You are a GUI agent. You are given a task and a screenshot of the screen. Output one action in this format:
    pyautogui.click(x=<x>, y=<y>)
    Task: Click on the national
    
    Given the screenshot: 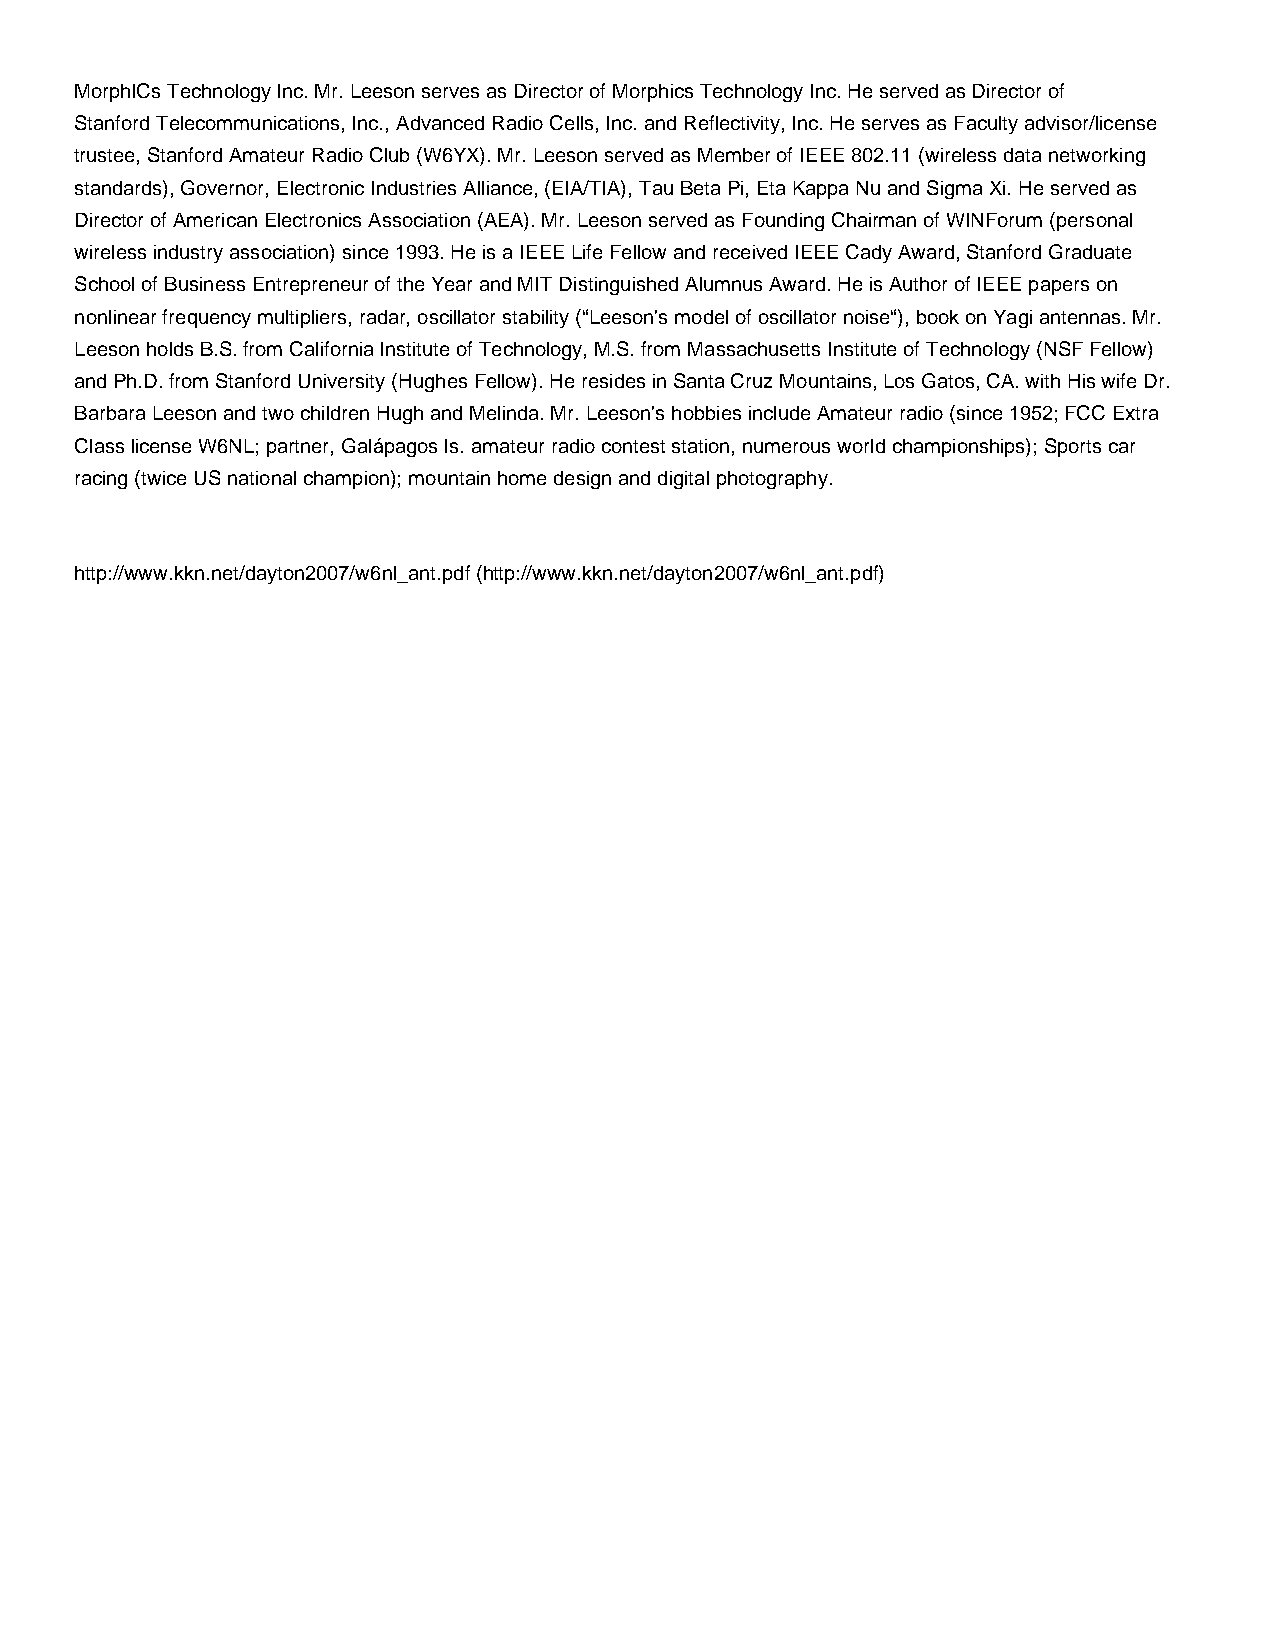 What is the action you would take?
    pyautogui.click(x=262, y=478)
